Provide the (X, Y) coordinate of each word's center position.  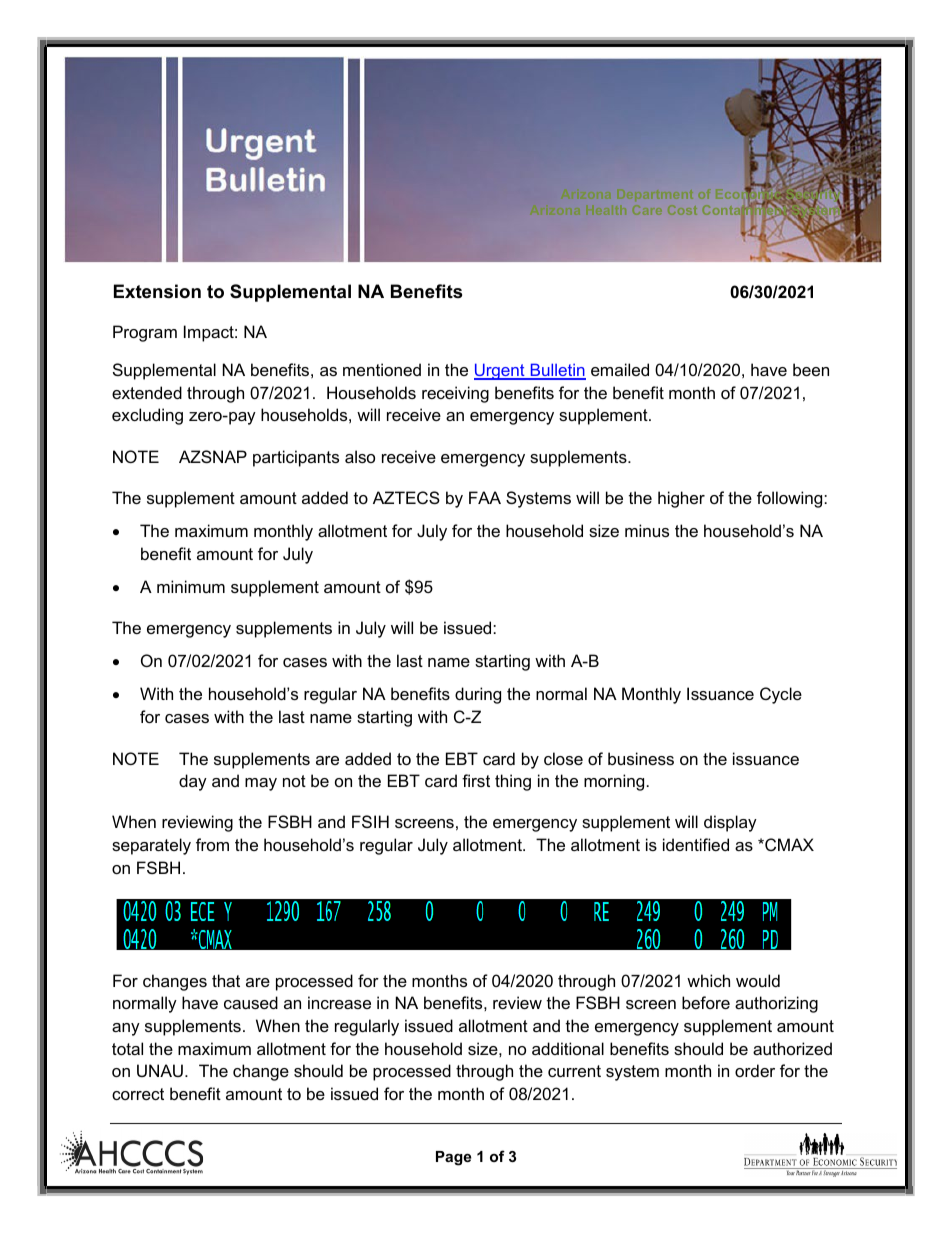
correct (138, 1094)
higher (681, 499)
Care (647, 210)
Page (453, 1158)
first (476, 780)
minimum (191, 586)
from (212, 844)
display (730, 823)
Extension (157, 291)
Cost (682, 210)
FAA (485, 497)
